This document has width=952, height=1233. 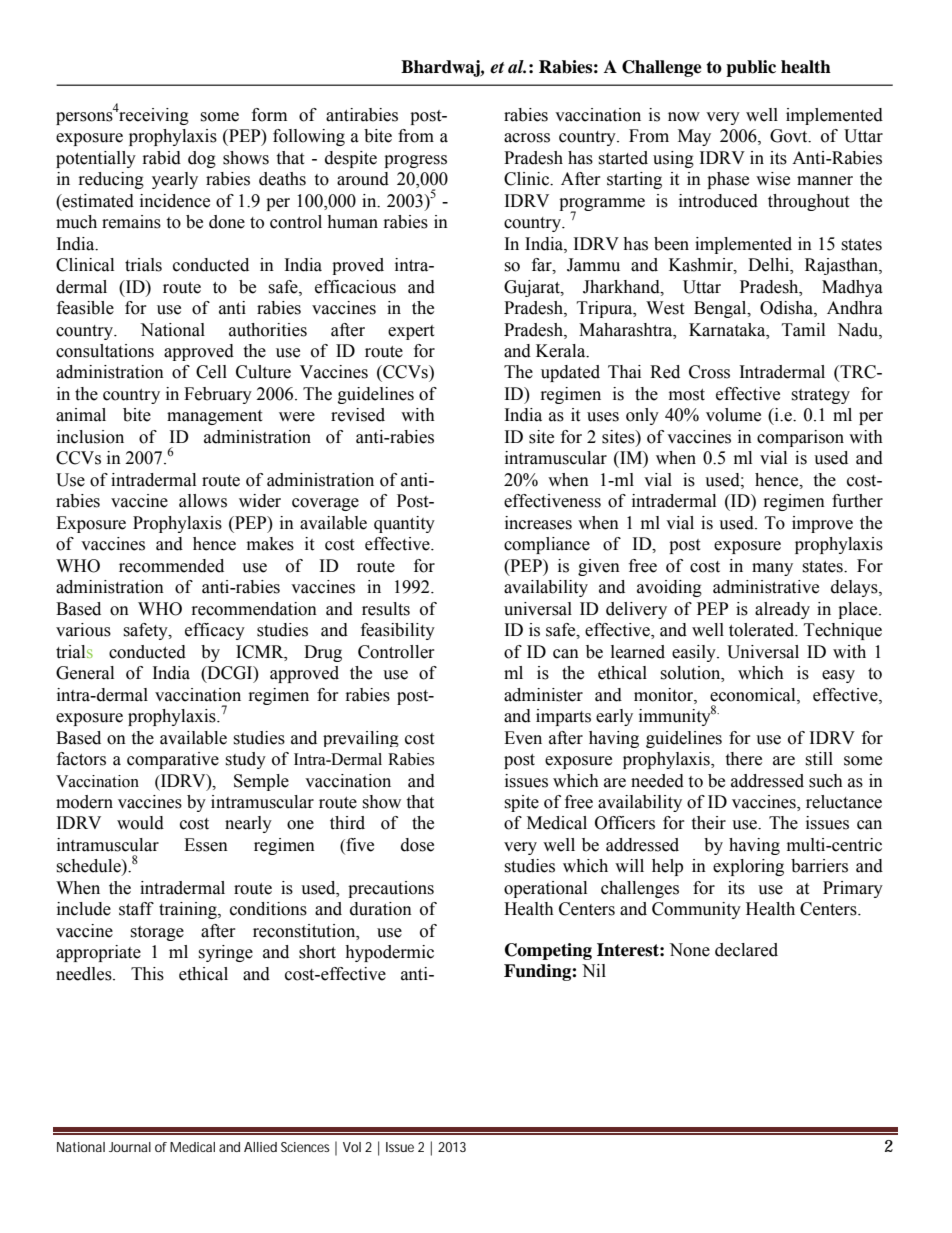 I want to click on increases, so click(x=538, y=523).
